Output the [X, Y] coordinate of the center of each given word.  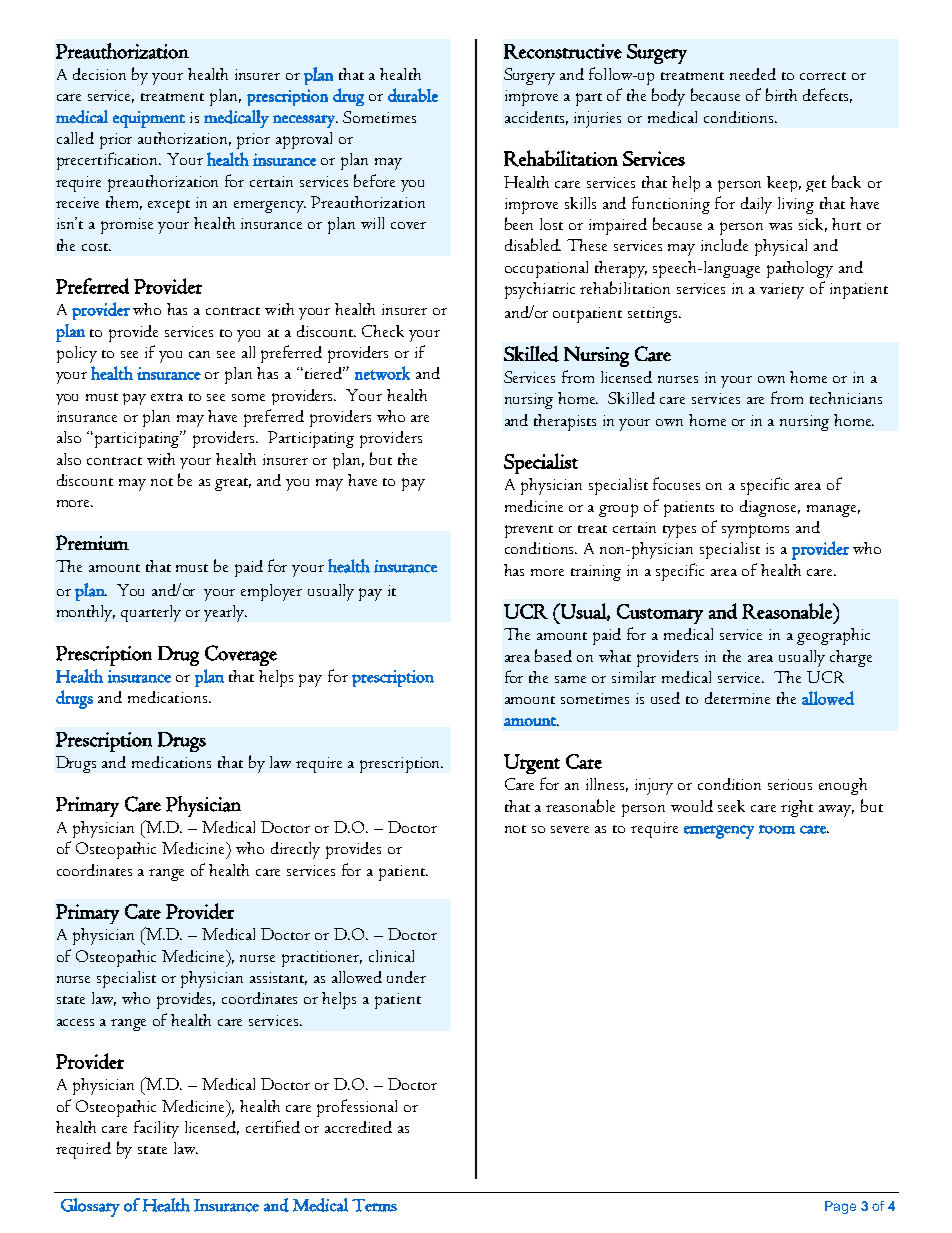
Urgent [532, 764]
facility [156, 1129]
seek [731, 806]
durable [413, 95]
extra [167, 397]
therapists [565, 422]
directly [295, 850]
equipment [149, 119]
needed [753, 74]
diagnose [770, 508]
